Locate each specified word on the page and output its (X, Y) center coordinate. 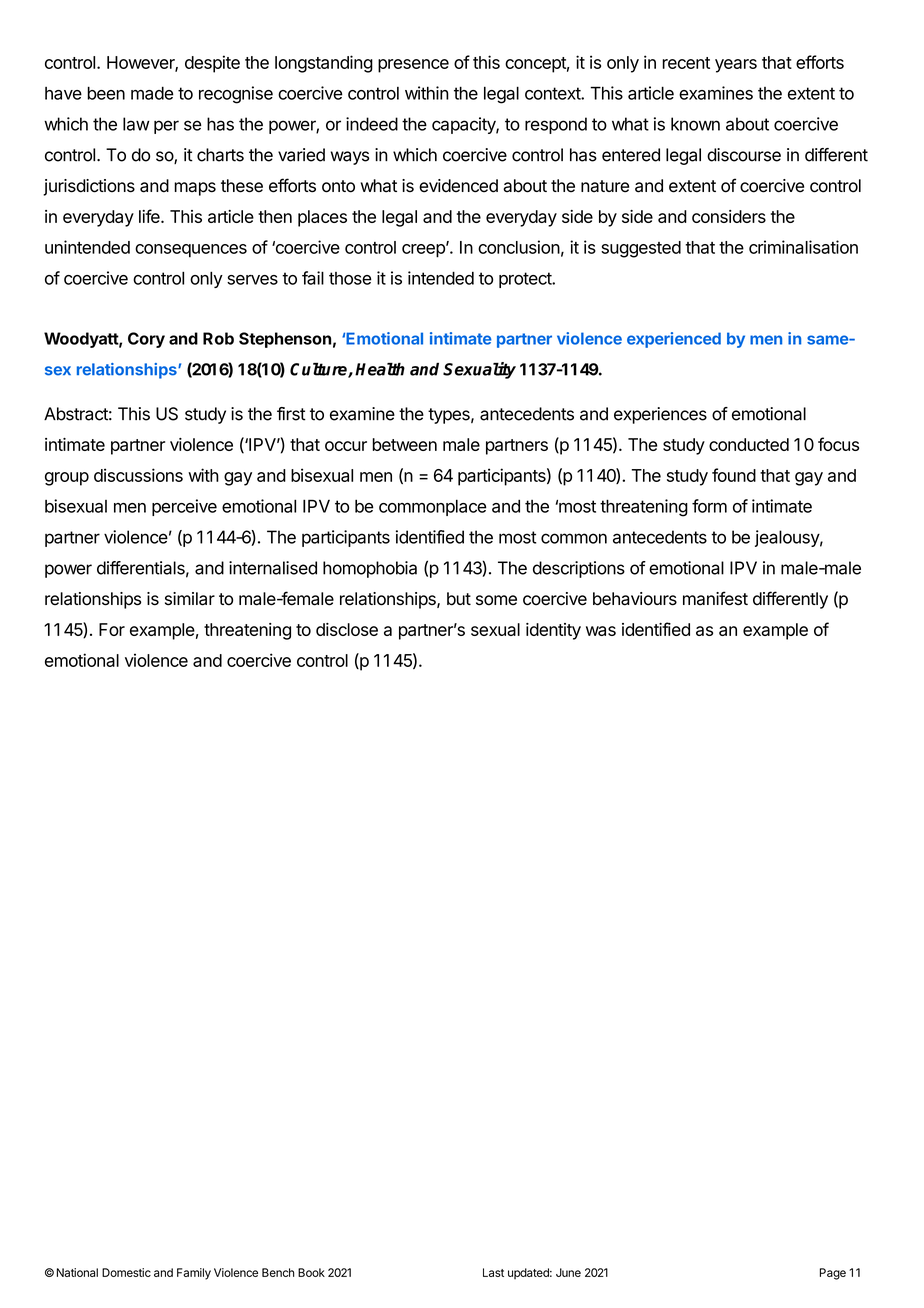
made (152, 93)
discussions (138, 475)
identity (553, 631)
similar (190, 599)
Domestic (126, 1272)
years (736, 66)
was (601, 631)
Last (493, 1272)
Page (833, 1274)
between (404, 444)
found (734, 475)
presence (413, 66)
